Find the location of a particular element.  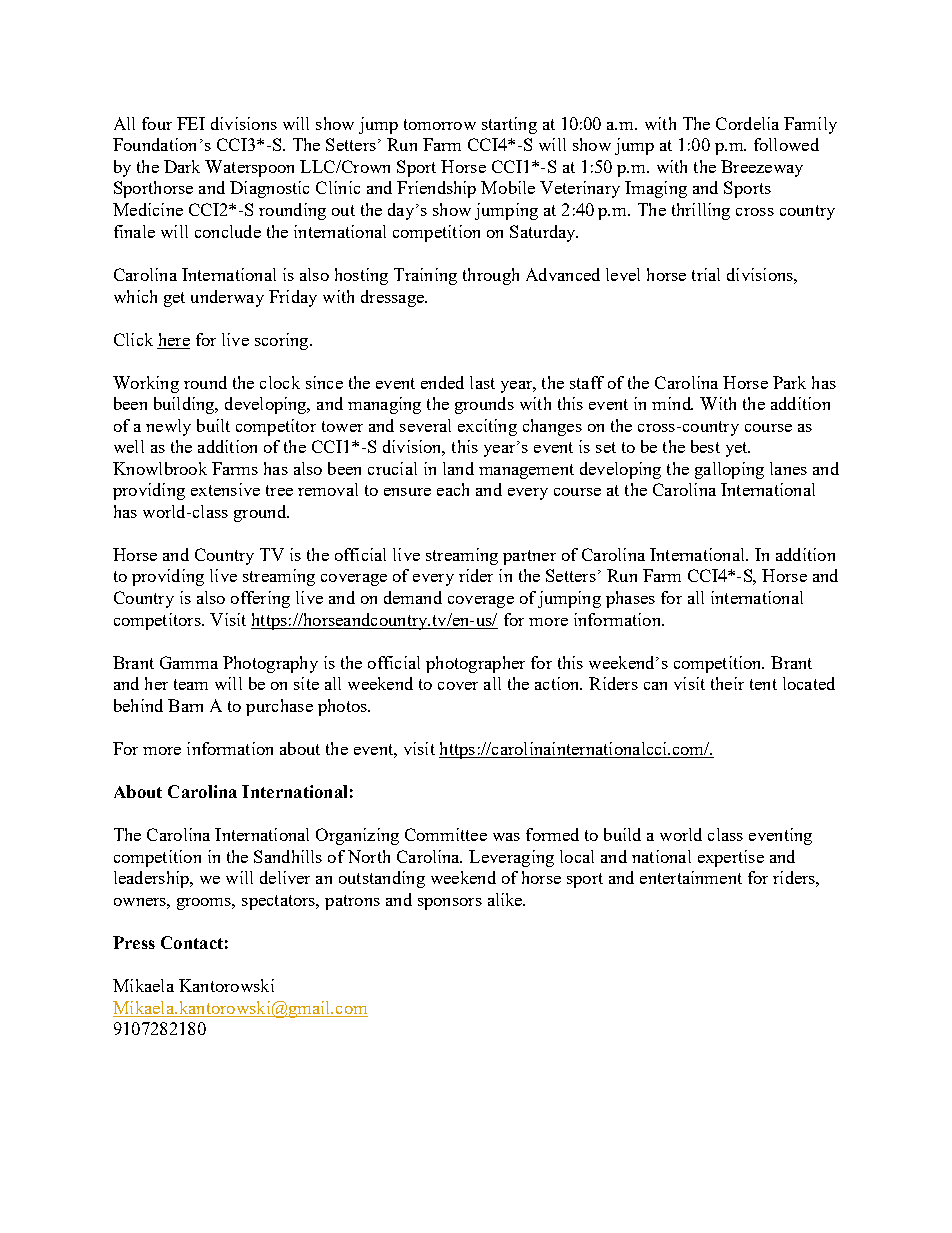

tomorrow is located at coordinates (440, 124).
